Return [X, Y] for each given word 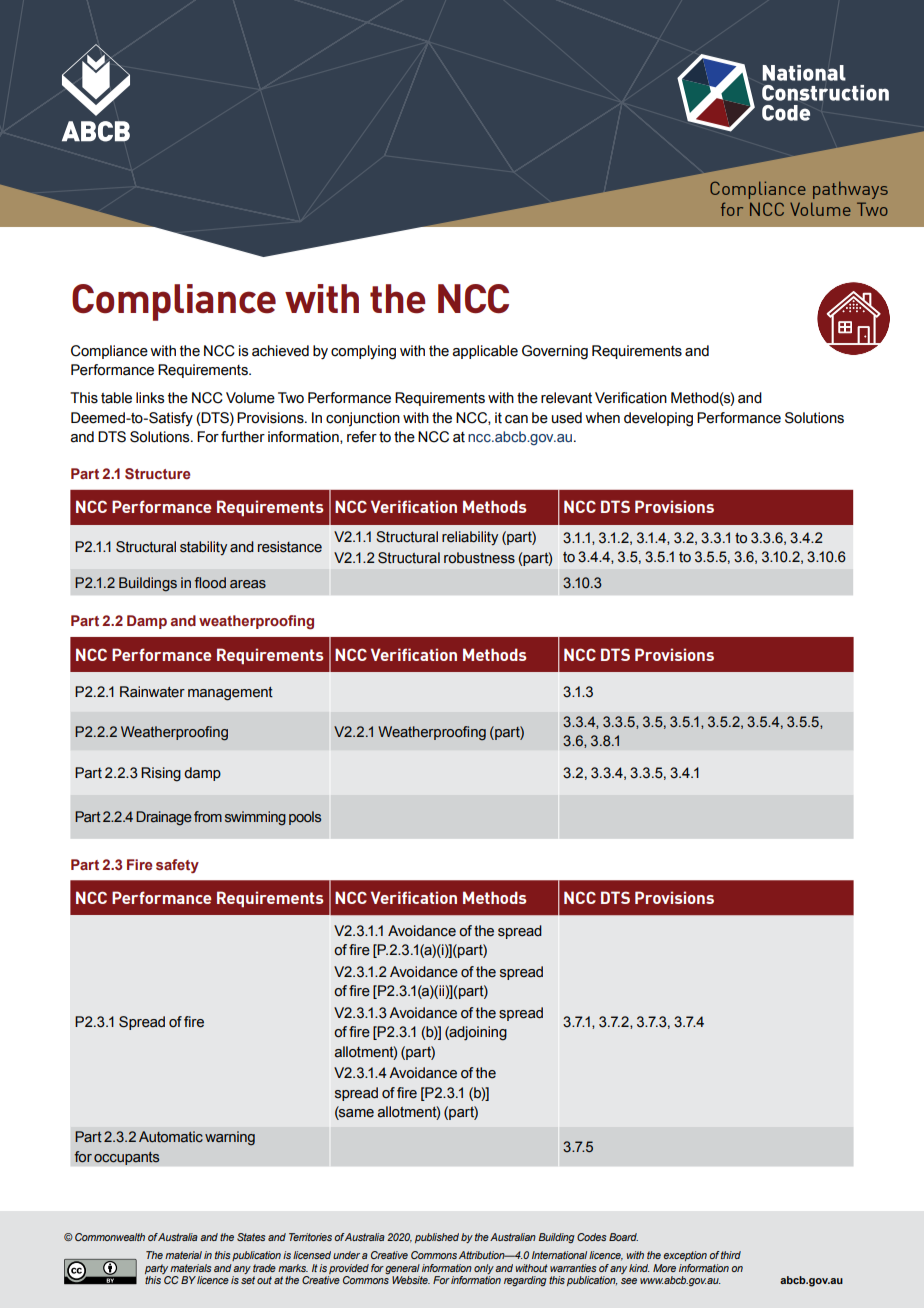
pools [305, 818]
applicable [485, 352]
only [484, 1270]
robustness [479, 558]
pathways [850, 190]
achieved [280, 351]
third [731, 1255]
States [251, 1237]
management [230, 694]
